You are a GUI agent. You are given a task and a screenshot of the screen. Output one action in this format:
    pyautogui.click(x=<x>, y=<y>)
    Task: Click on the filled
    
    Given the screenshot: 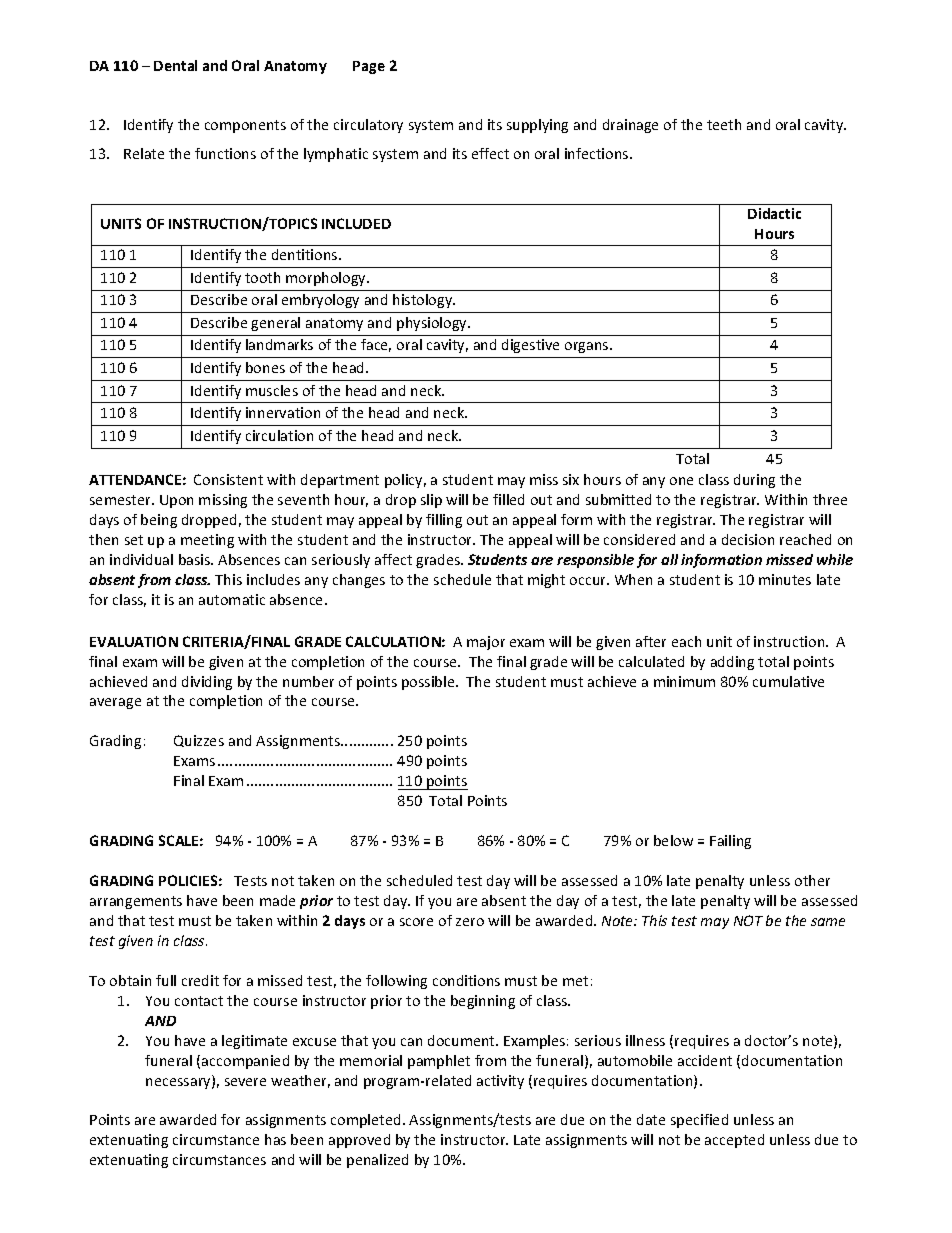 What is the action you would take?
    pyautogui.click(x=508, y=499)
